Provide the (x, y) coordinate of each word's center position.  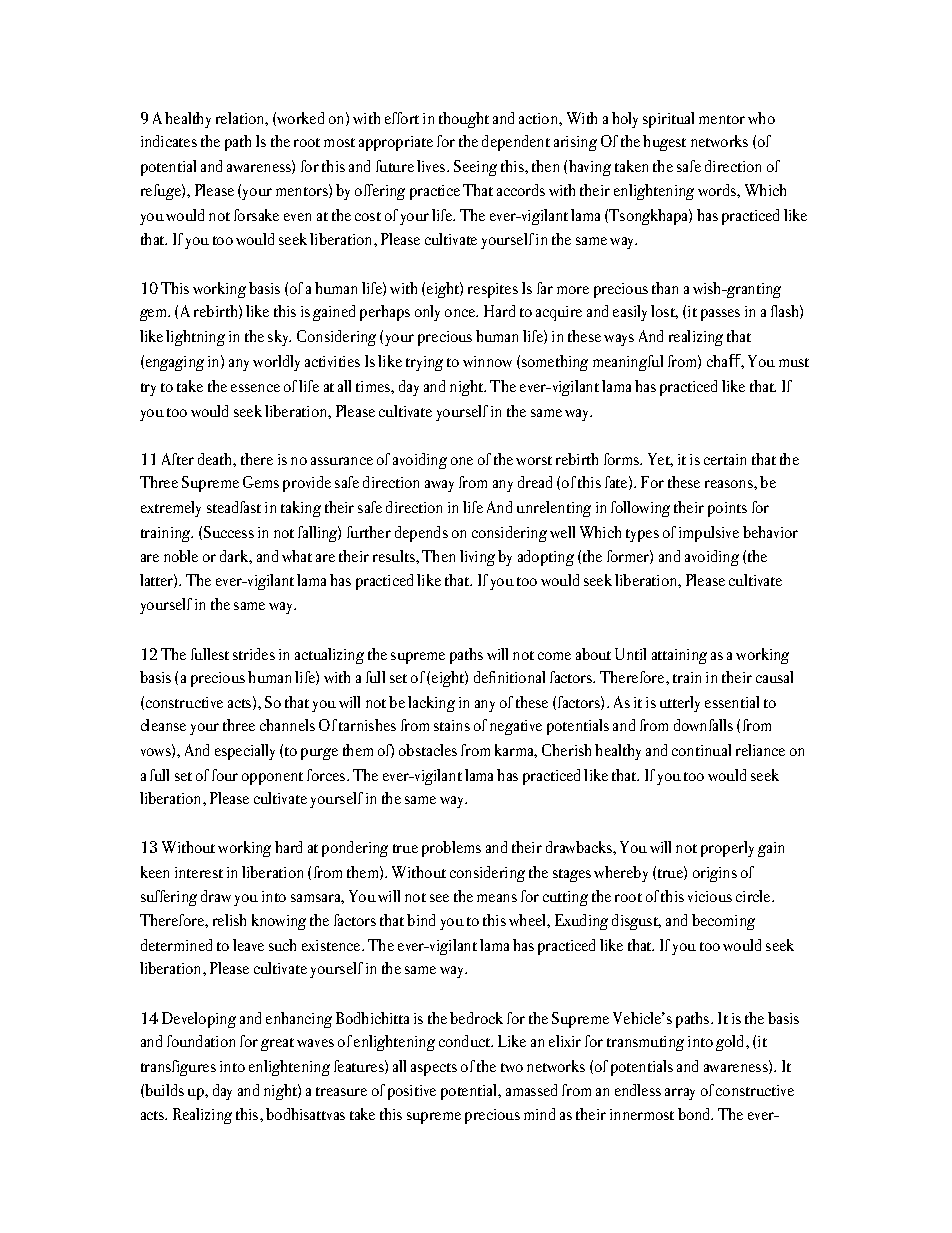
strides (254, 654)
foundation (201, 1041)
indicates (169, 141)
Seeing (475, 168)
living (477, 558)
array (680, 1094)
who (761, 118)
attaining (679, 656)
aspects (434, 1069)
